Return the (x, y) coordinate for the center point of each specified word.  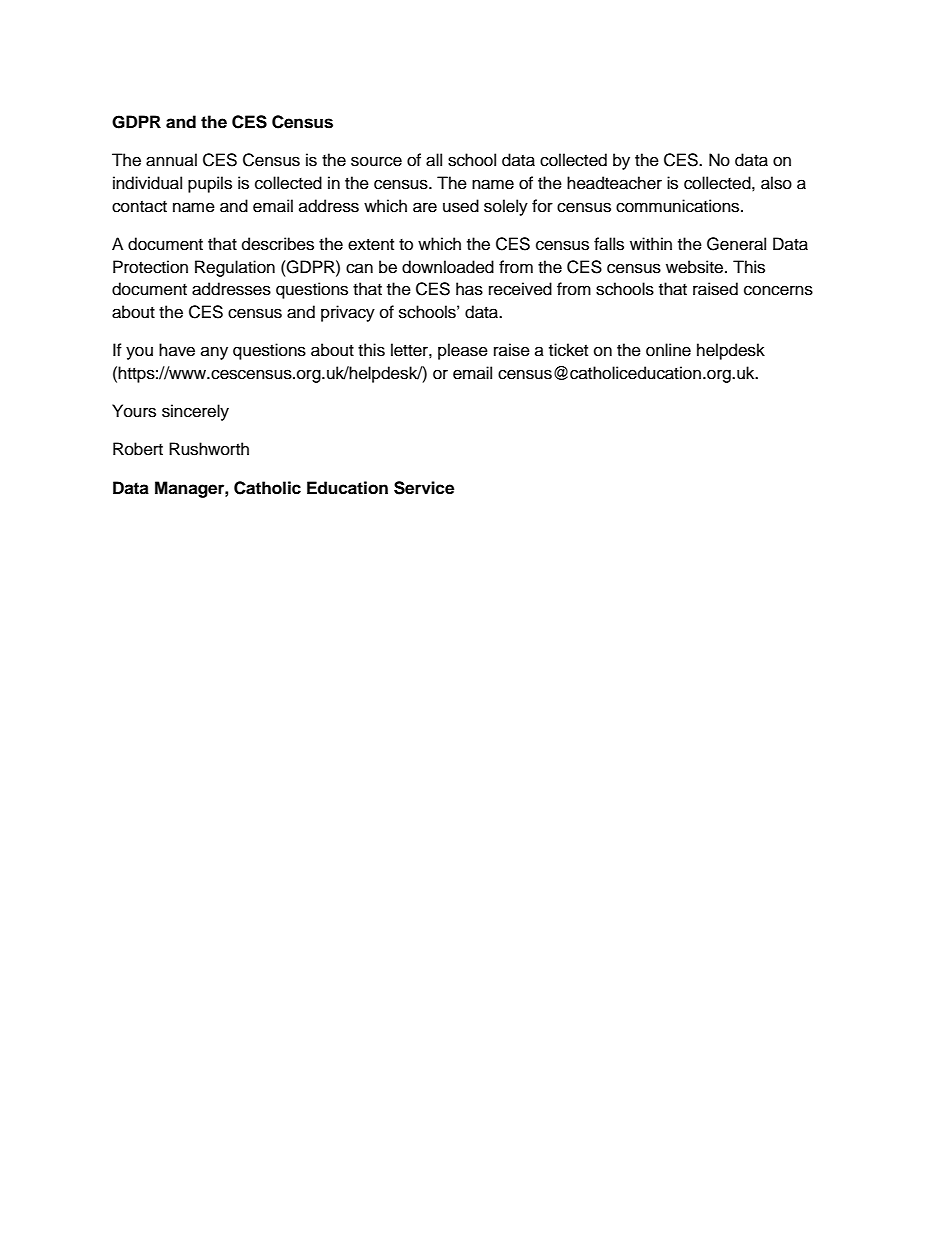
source (376, 161)
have (177, 350)
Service (424, 488)
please (463, 351)
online (668, 350)
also (776, 183)
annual (171, 160)
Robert (138, 449)
